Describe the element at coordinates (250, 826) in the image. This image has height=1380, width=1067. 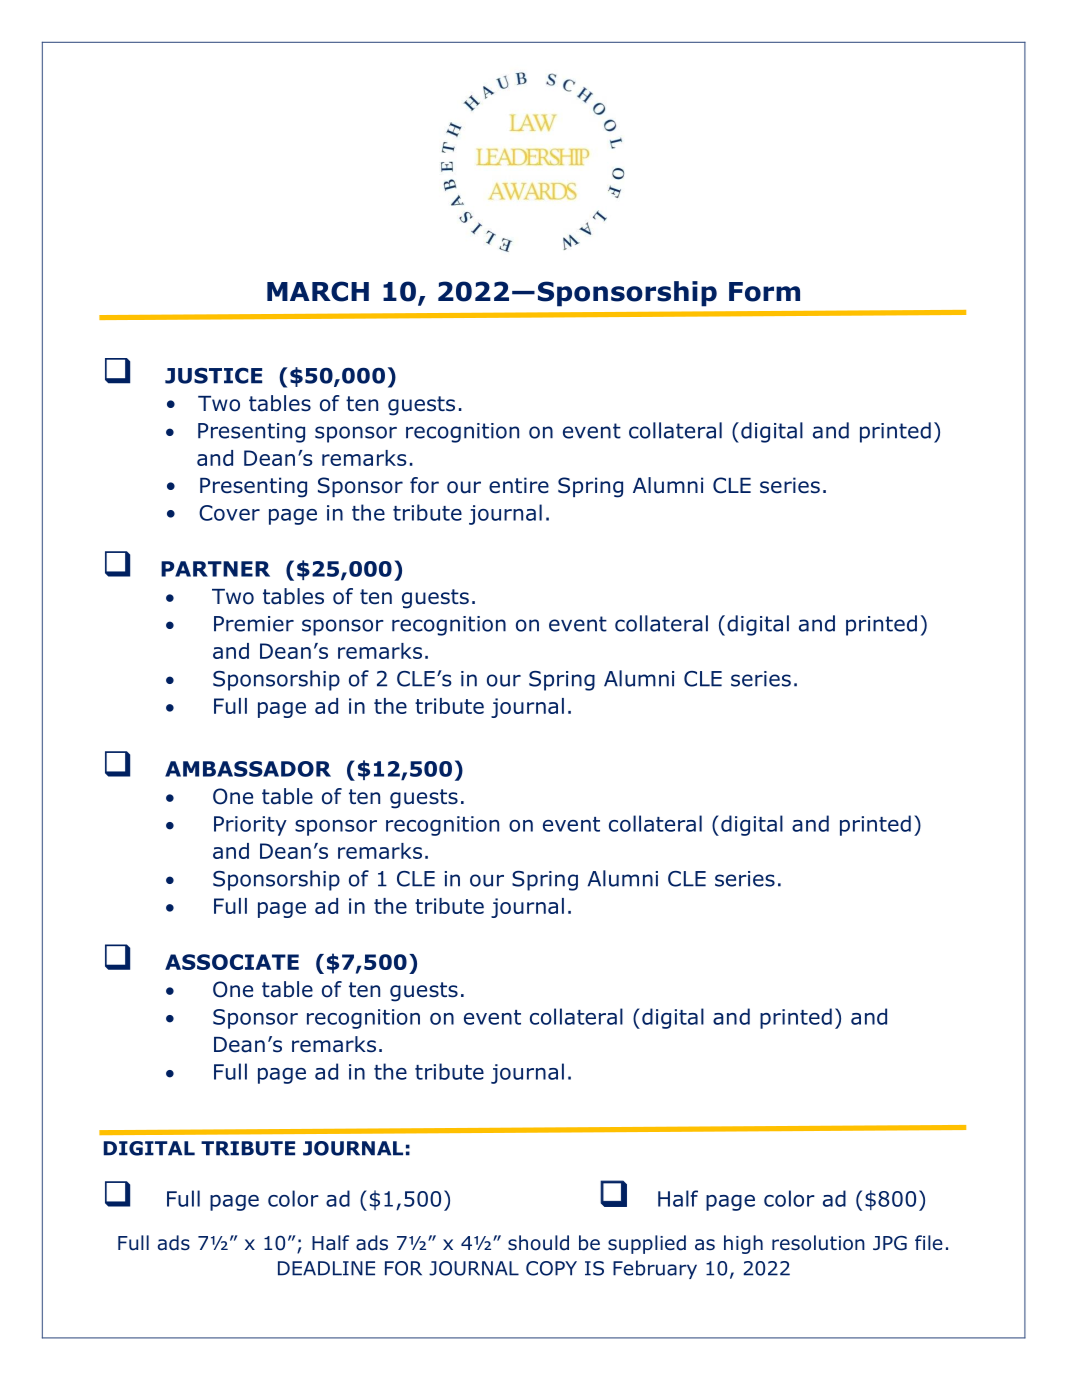
I see `Priority` at that location.
